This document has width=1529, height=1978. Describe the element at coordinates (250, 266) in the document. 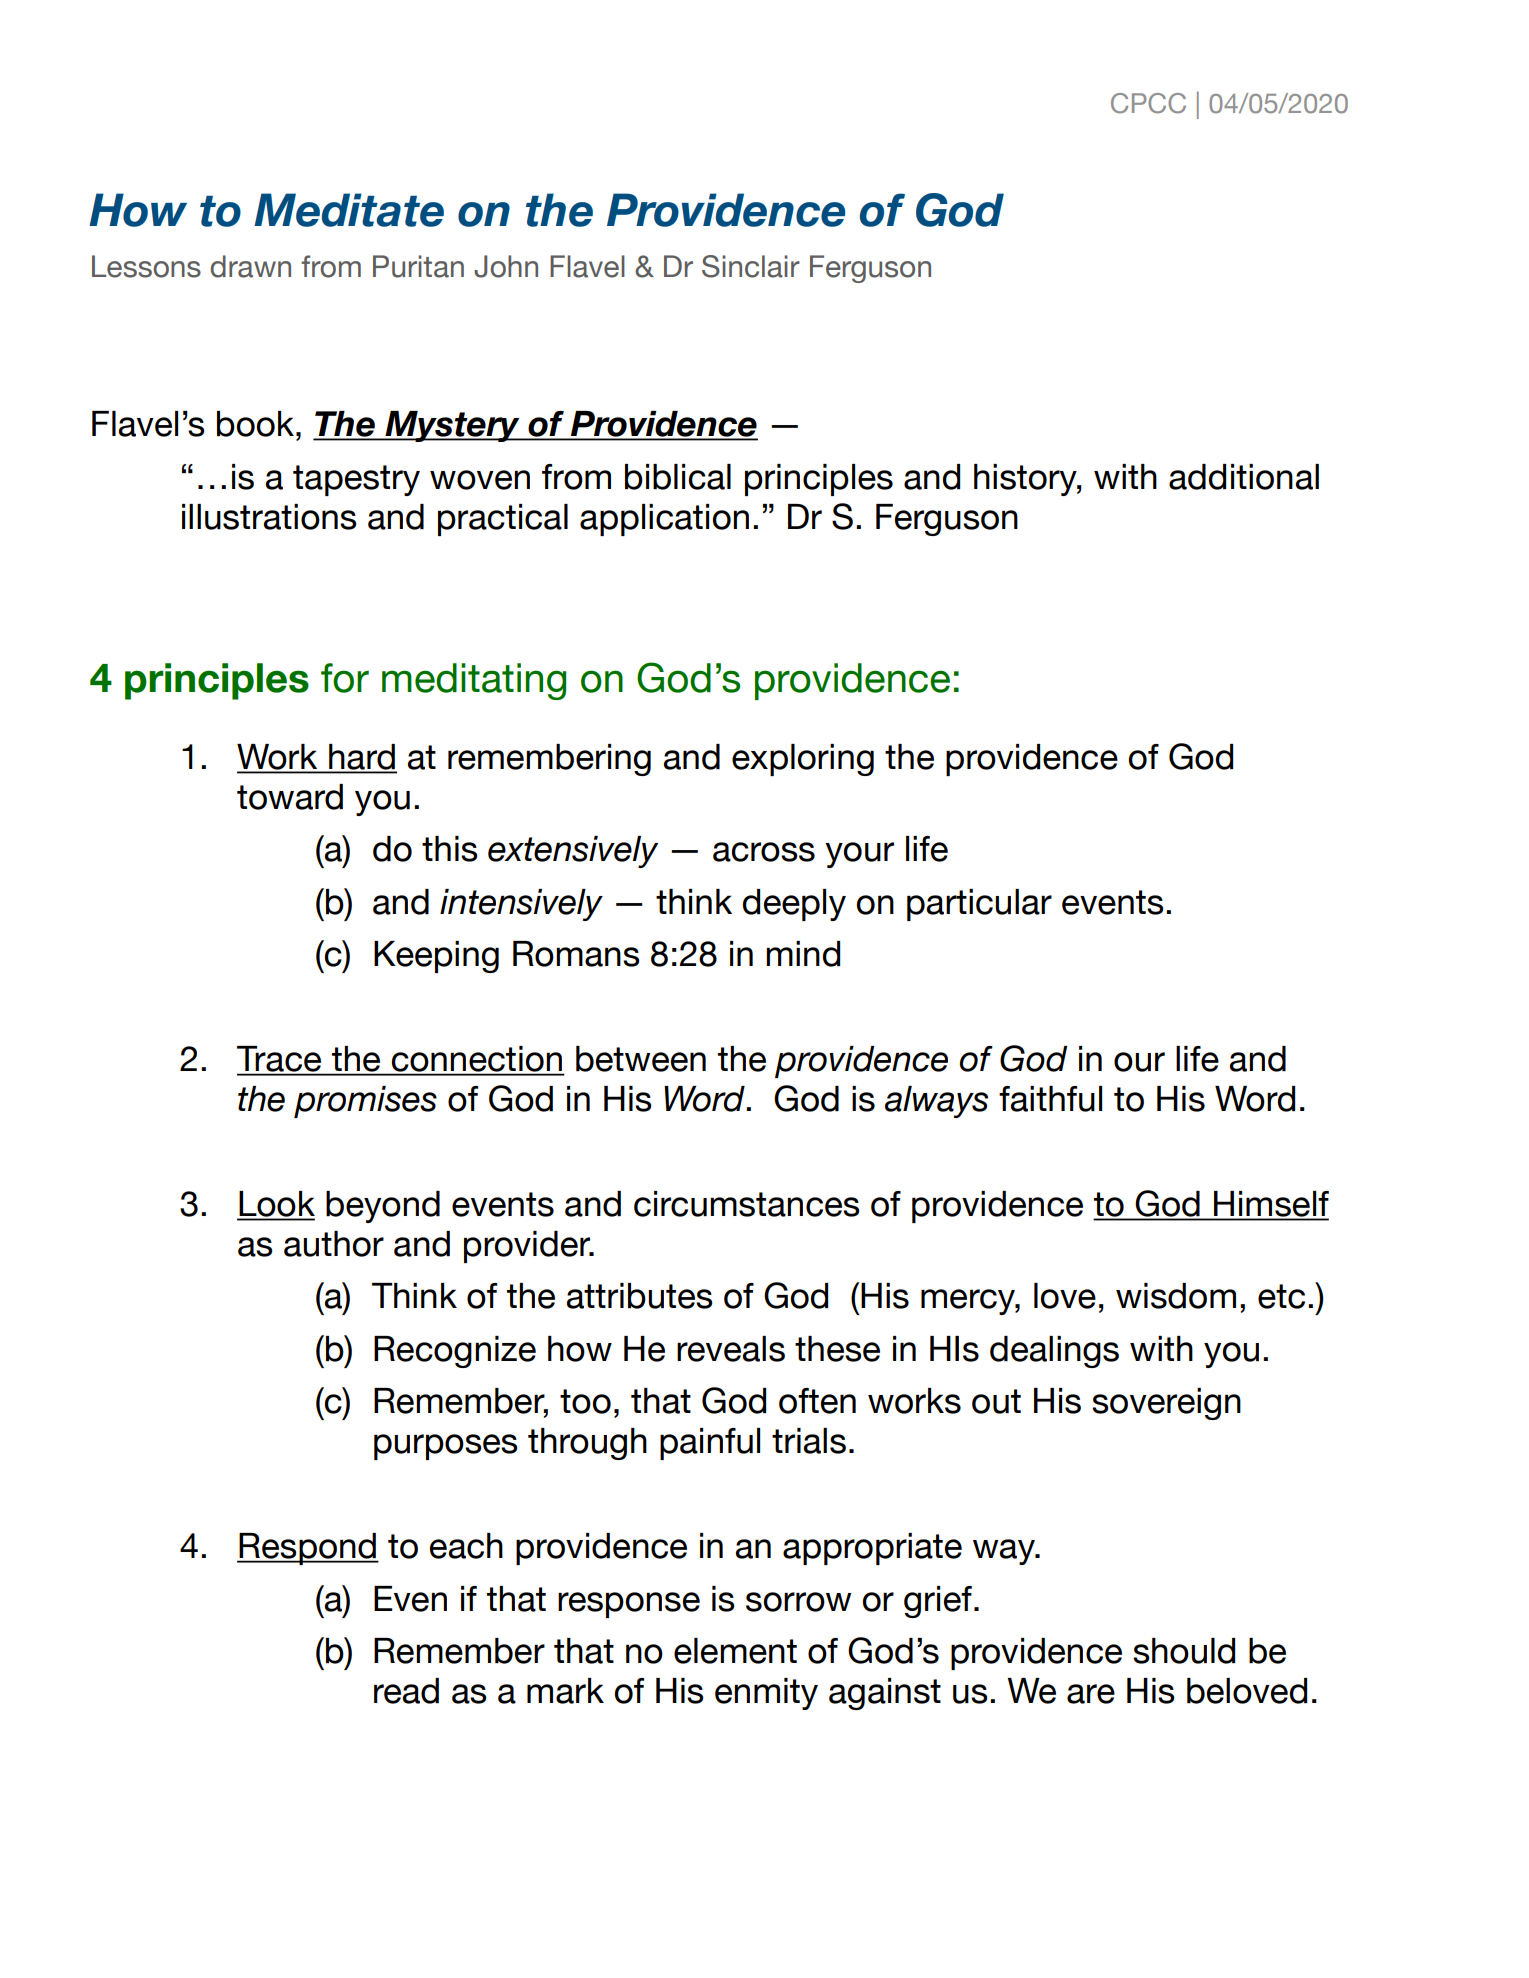

I see `drawn` at that location.
